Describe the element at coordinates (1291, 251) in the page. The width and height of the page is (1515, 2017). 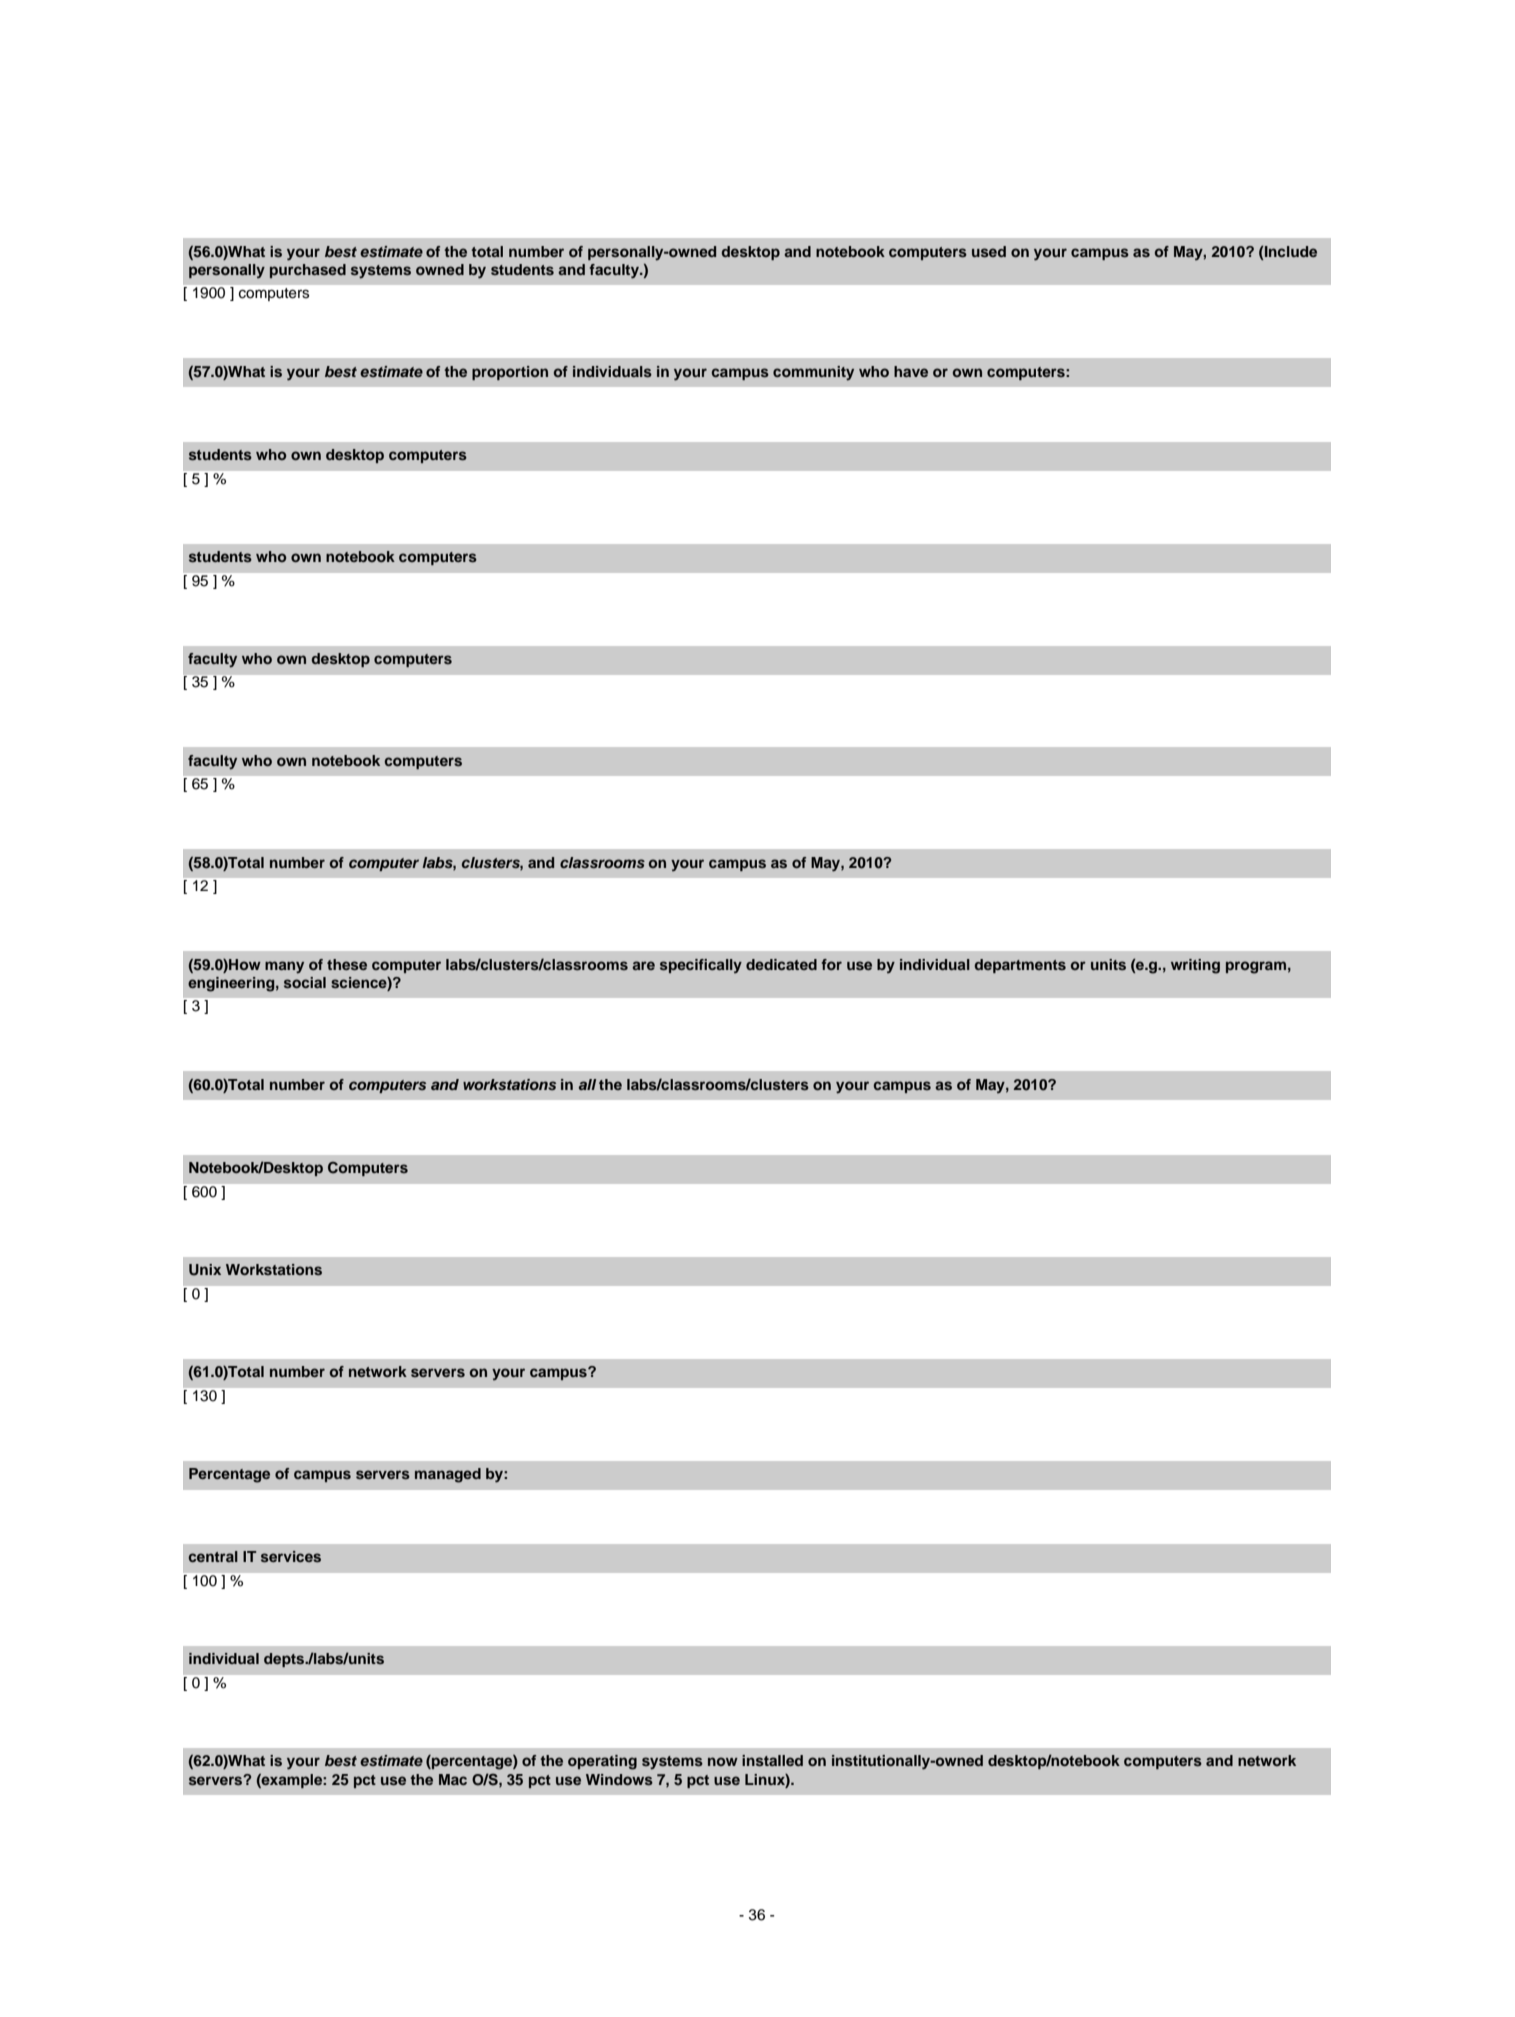
I see `Include` at that location.
